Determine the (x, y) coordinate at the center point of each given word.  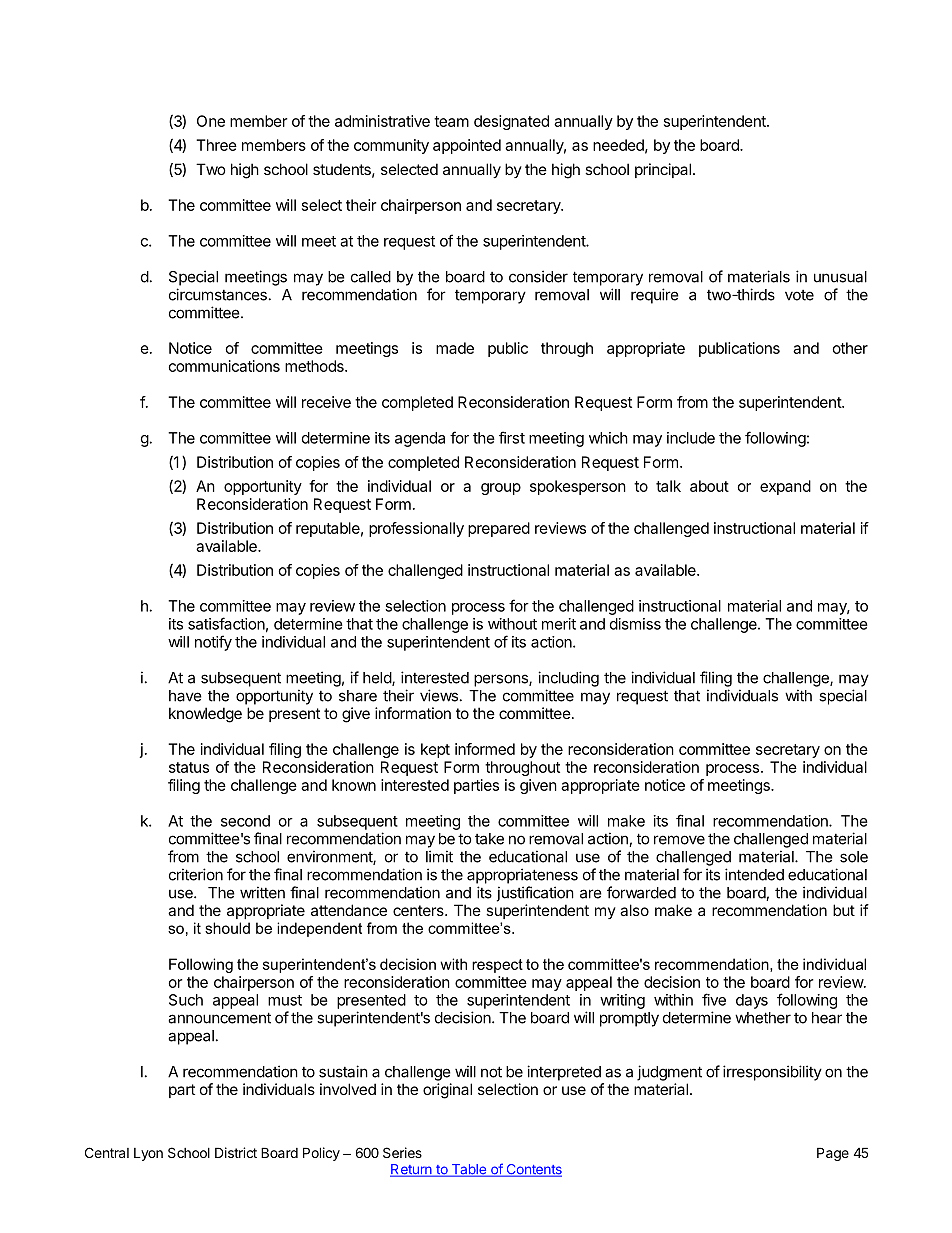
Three (216, 145)
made (455, 348)
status (189, 767)
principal (663, 170)
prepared (499, 529)
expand (785, 487)
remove (679, 840)
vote (799, 295)
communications (224, 366)
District (236, 1152)
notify (213, 643)
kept (435, 750)
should (227, 928)
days (752, 1001)
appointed (467, 146)
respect (497, 966)
